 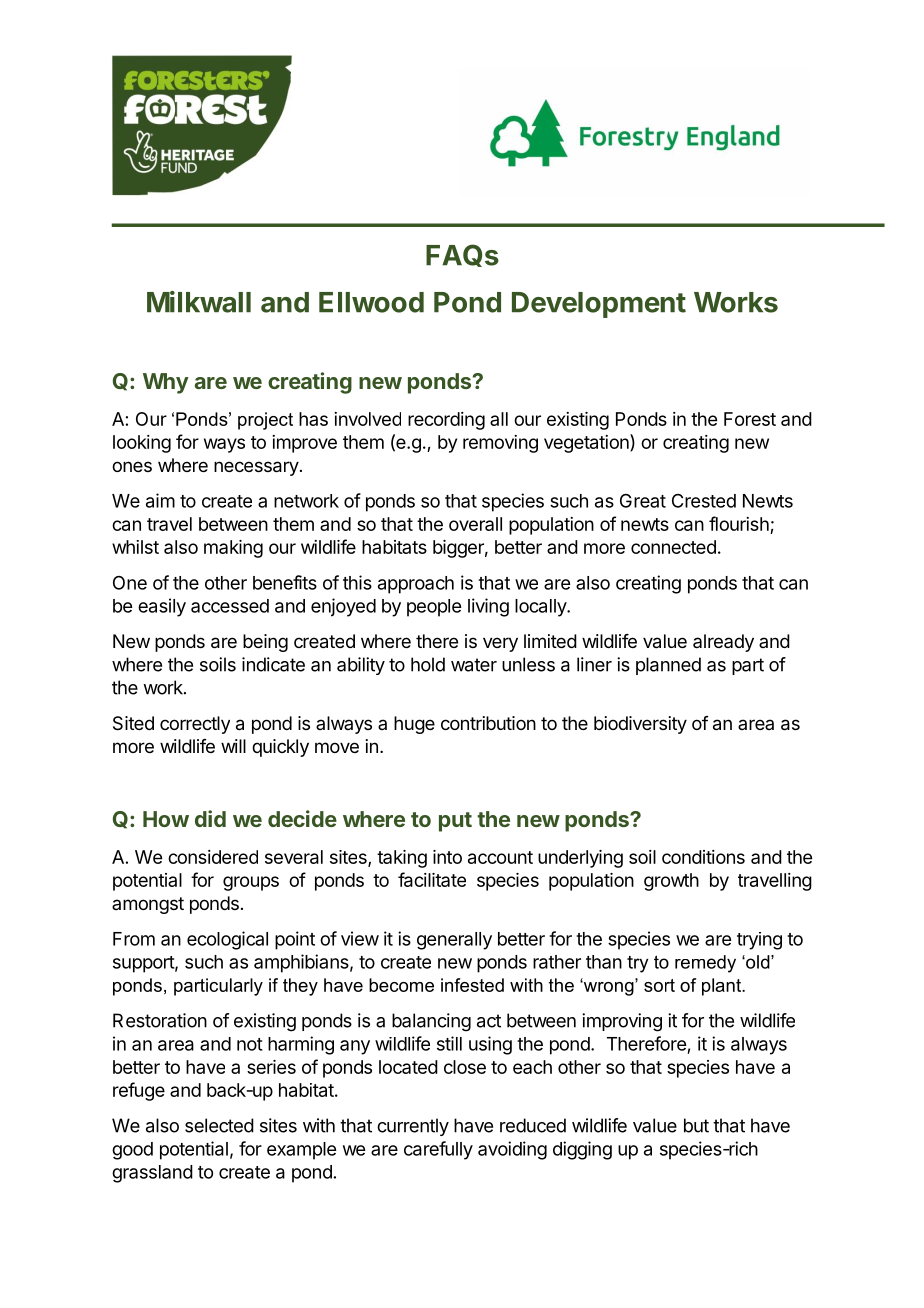 I want to click on Ellwood, so click(x=371, y=302).
